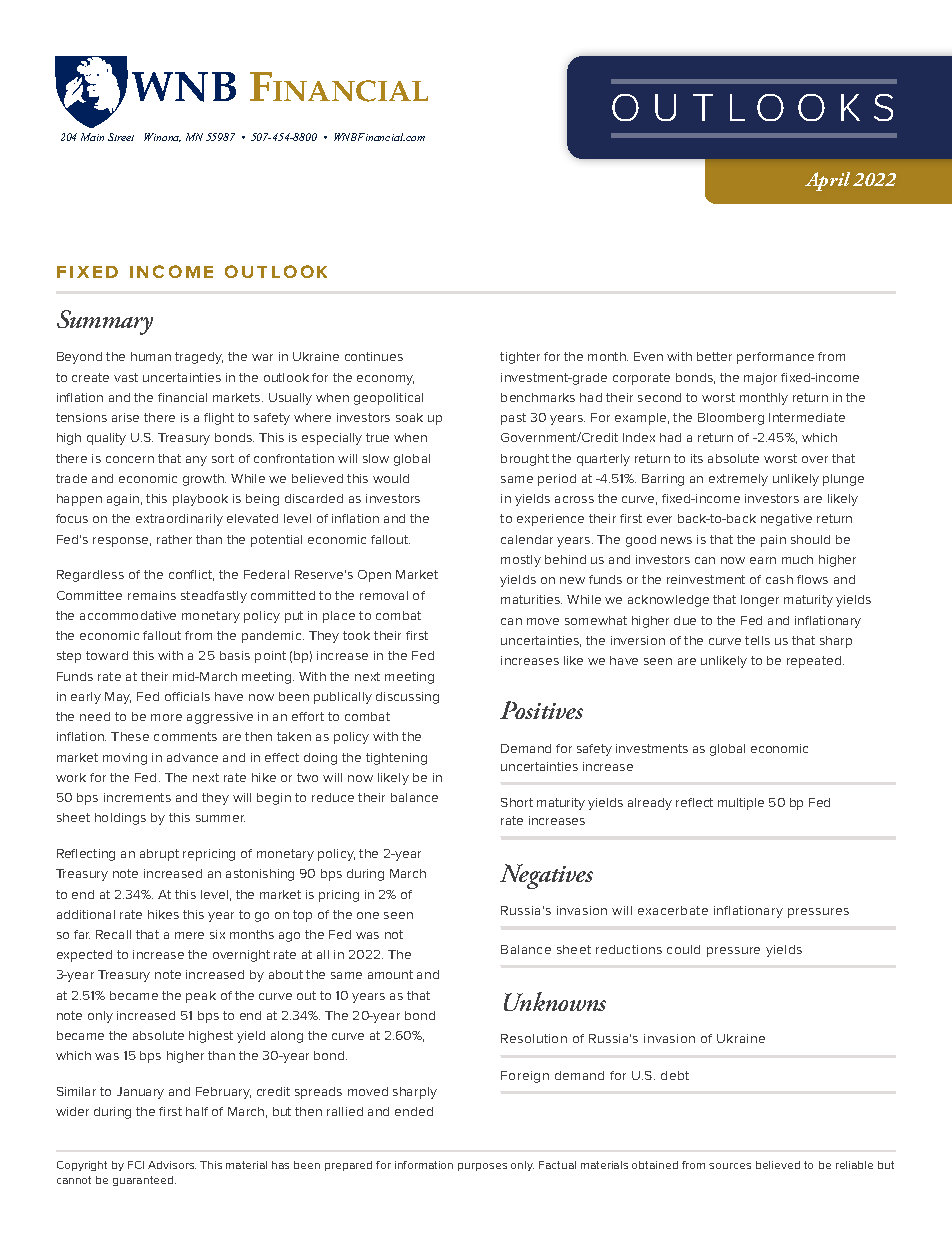 This screenshot has height=1233, width=952. Describe the element at coordinates (520, 358) in the screenshot. I see `tighter` at that location.
